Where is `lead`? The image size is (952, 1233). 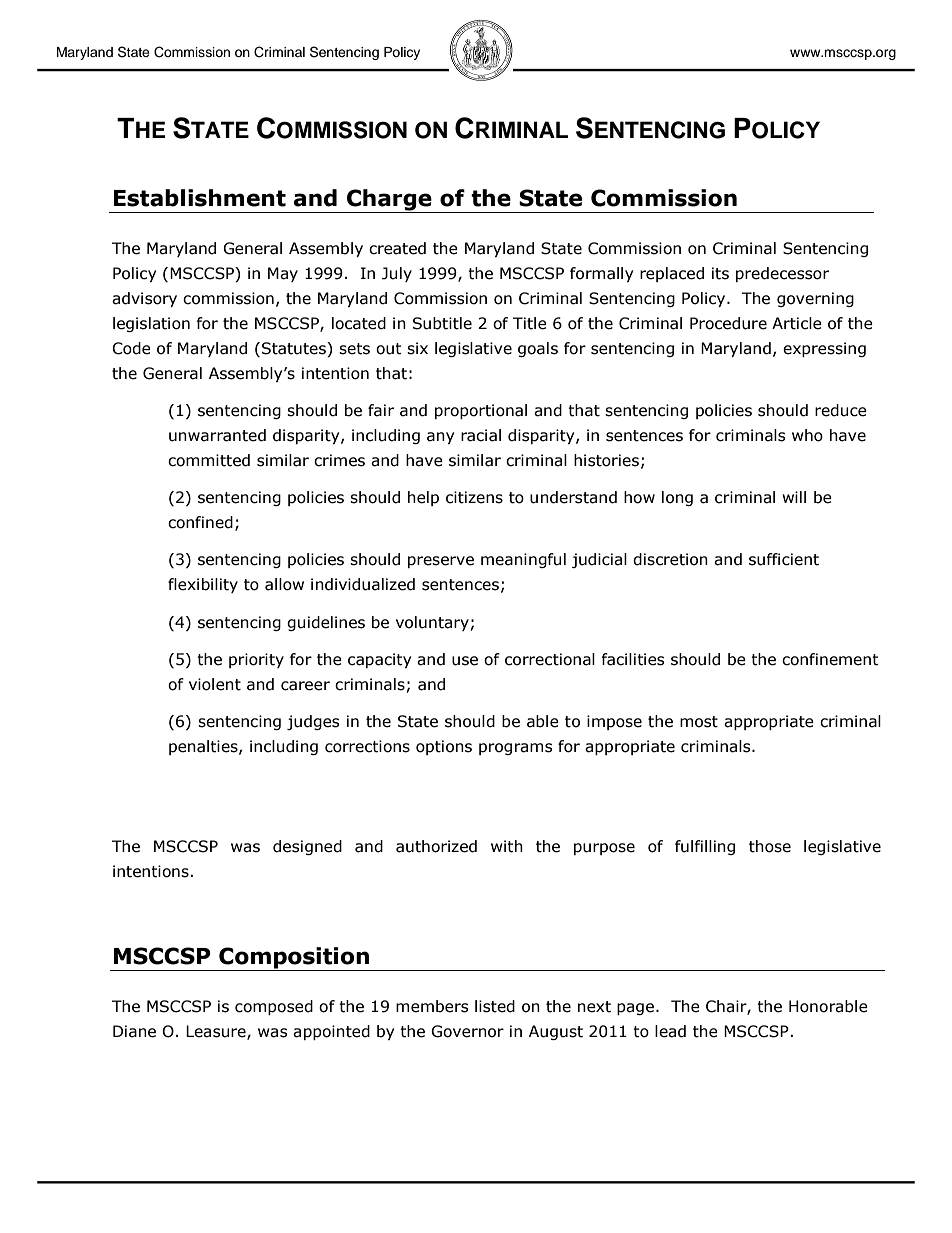
lead is located at coordinates (670, 1031).
